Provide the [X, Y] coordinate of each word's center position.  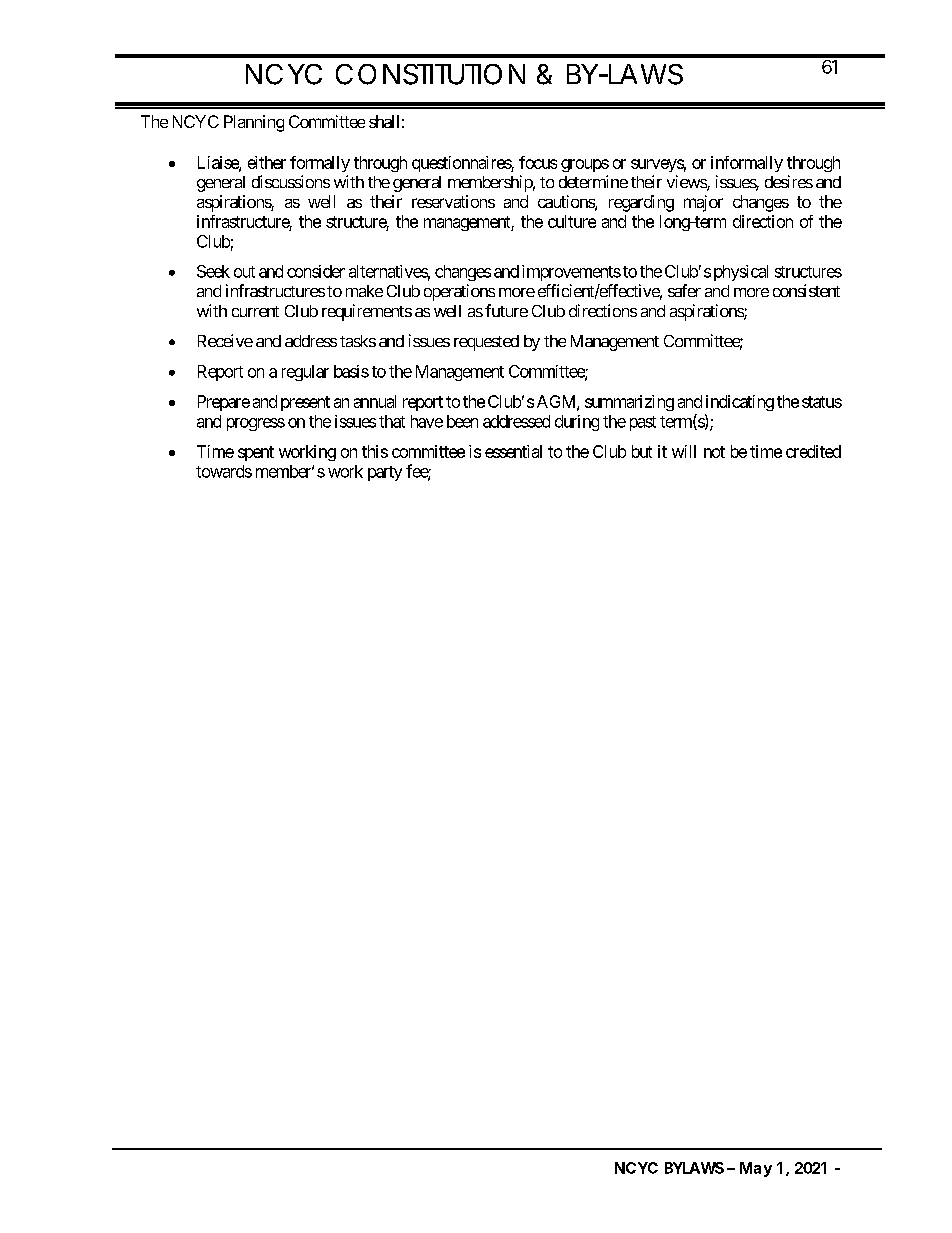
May [756, 1169]
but [642, 451]
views [687, 183]
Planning [254, 123]
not [714, 452]
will [684, 451]
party [385, 473]
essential [513, 451]
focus [538, 162]
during [577, 423]
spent [256, 453]
